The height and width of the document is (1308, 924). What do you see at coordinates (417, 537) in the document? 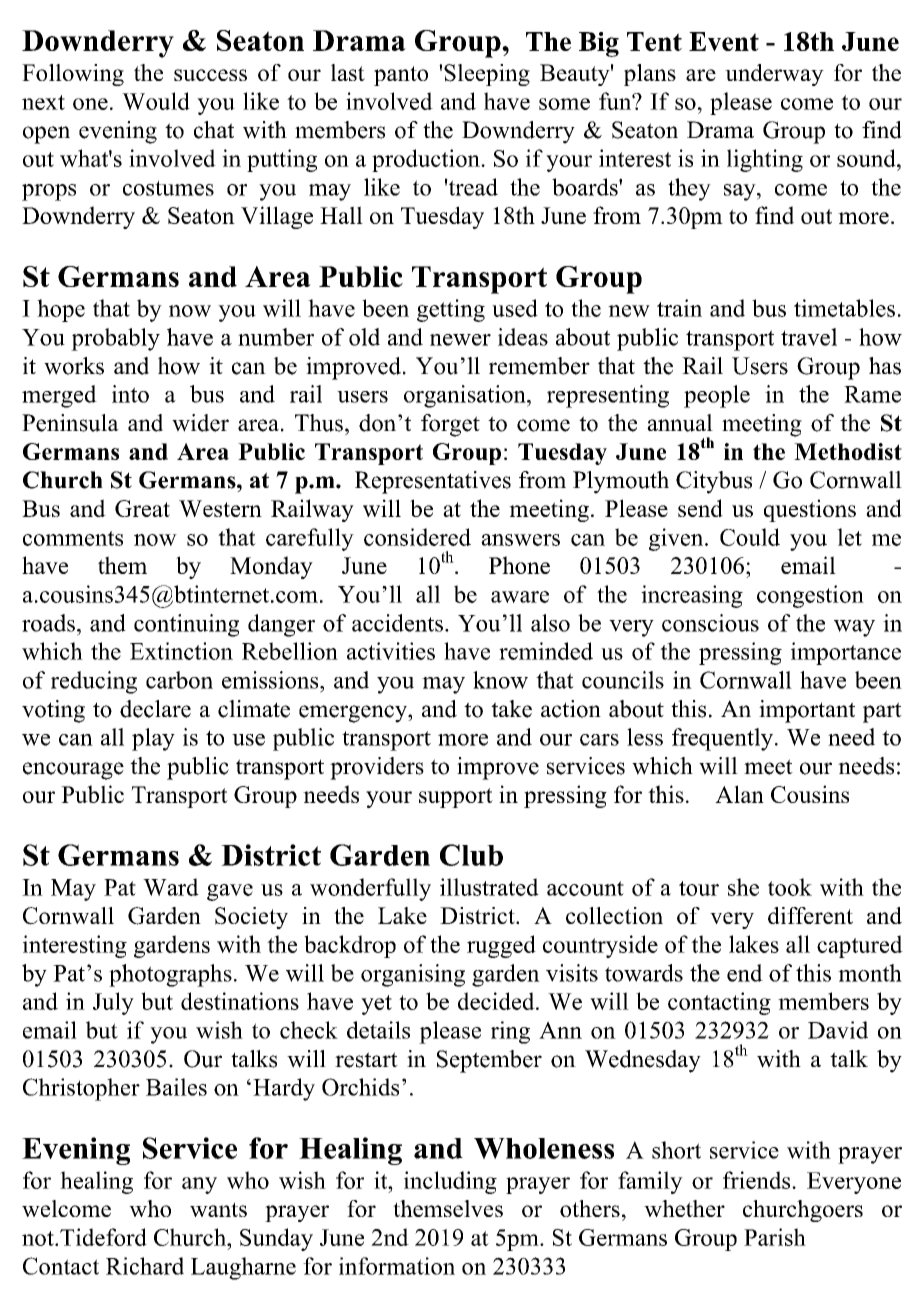
I see `considered` at bounding box center [417, 537].
